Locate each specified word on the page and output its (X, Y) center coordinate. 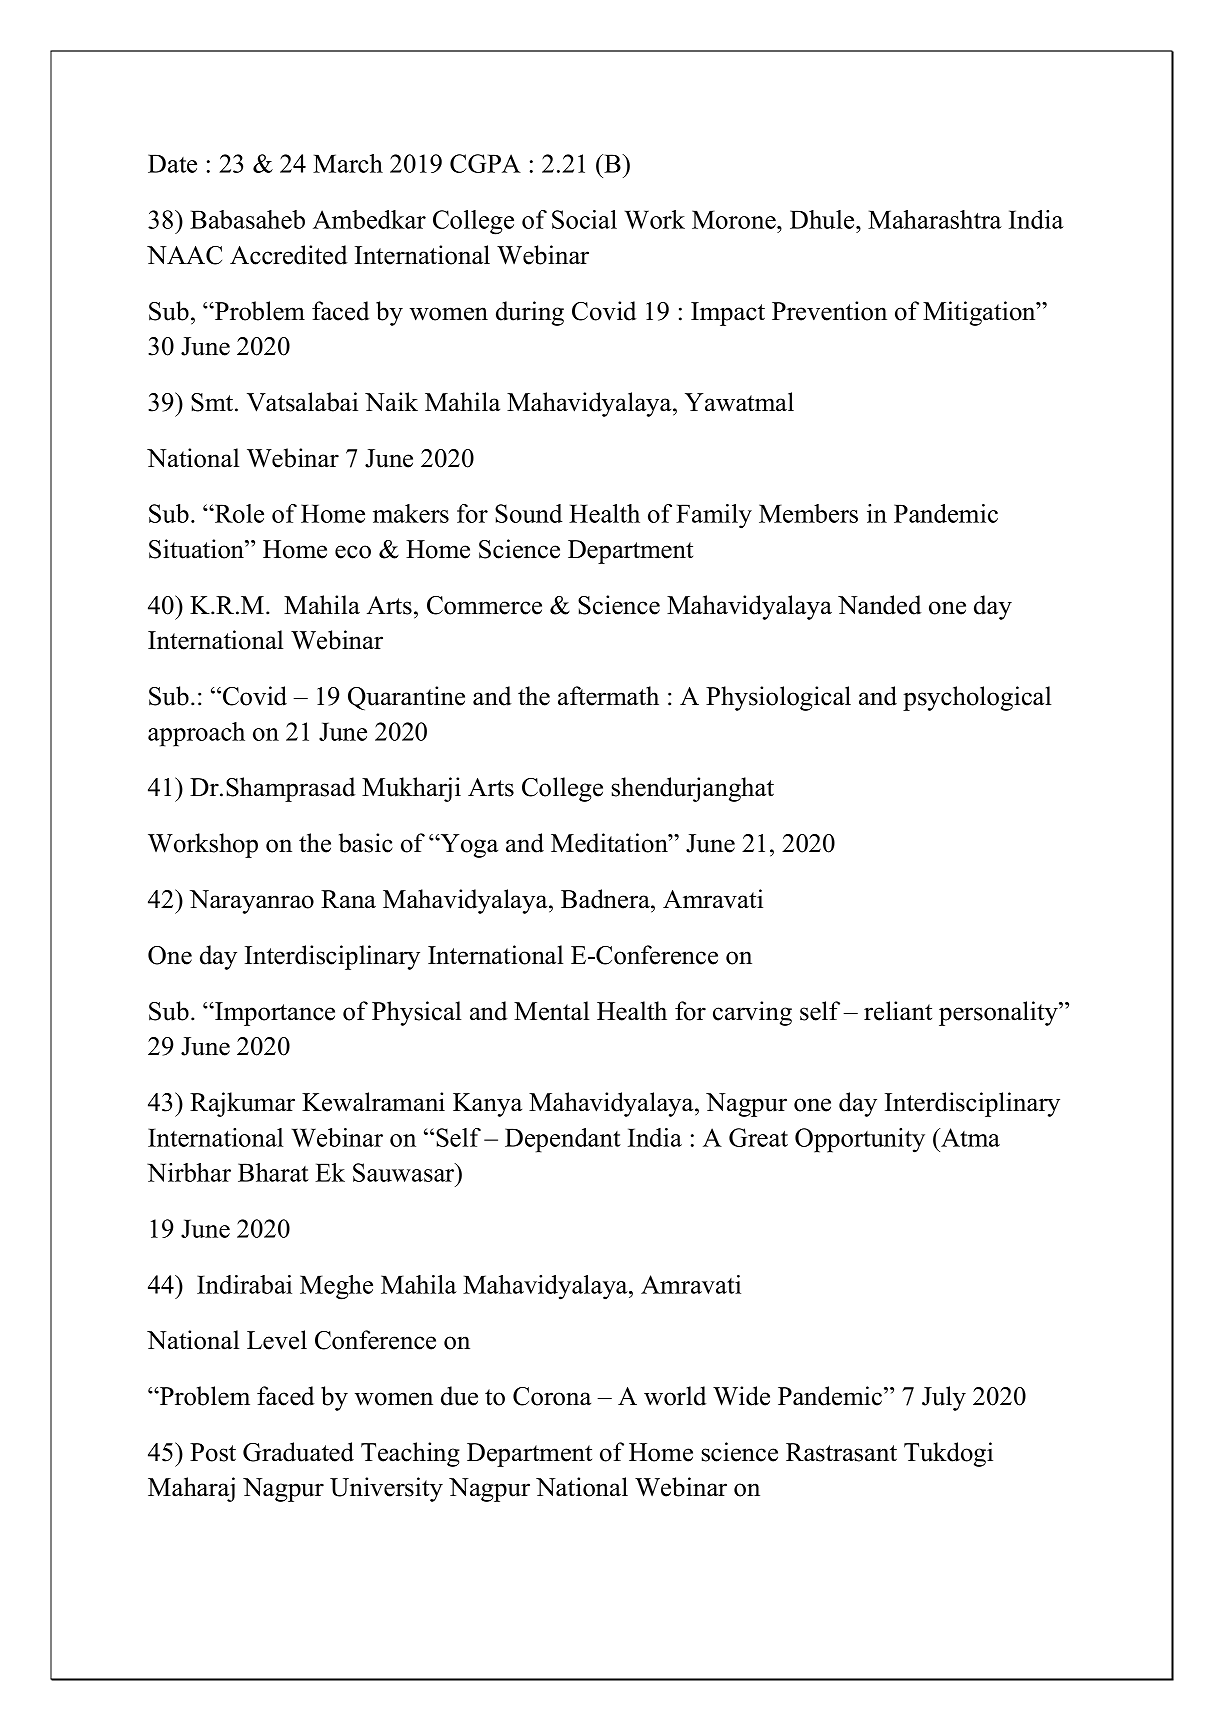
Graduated (298, 1452)
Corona (552, 1396)
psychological (977, 698)
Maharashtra (935, 219)
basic (366, 843)
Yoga (468, 846)
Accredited (288, 255)
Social (584, 219)
